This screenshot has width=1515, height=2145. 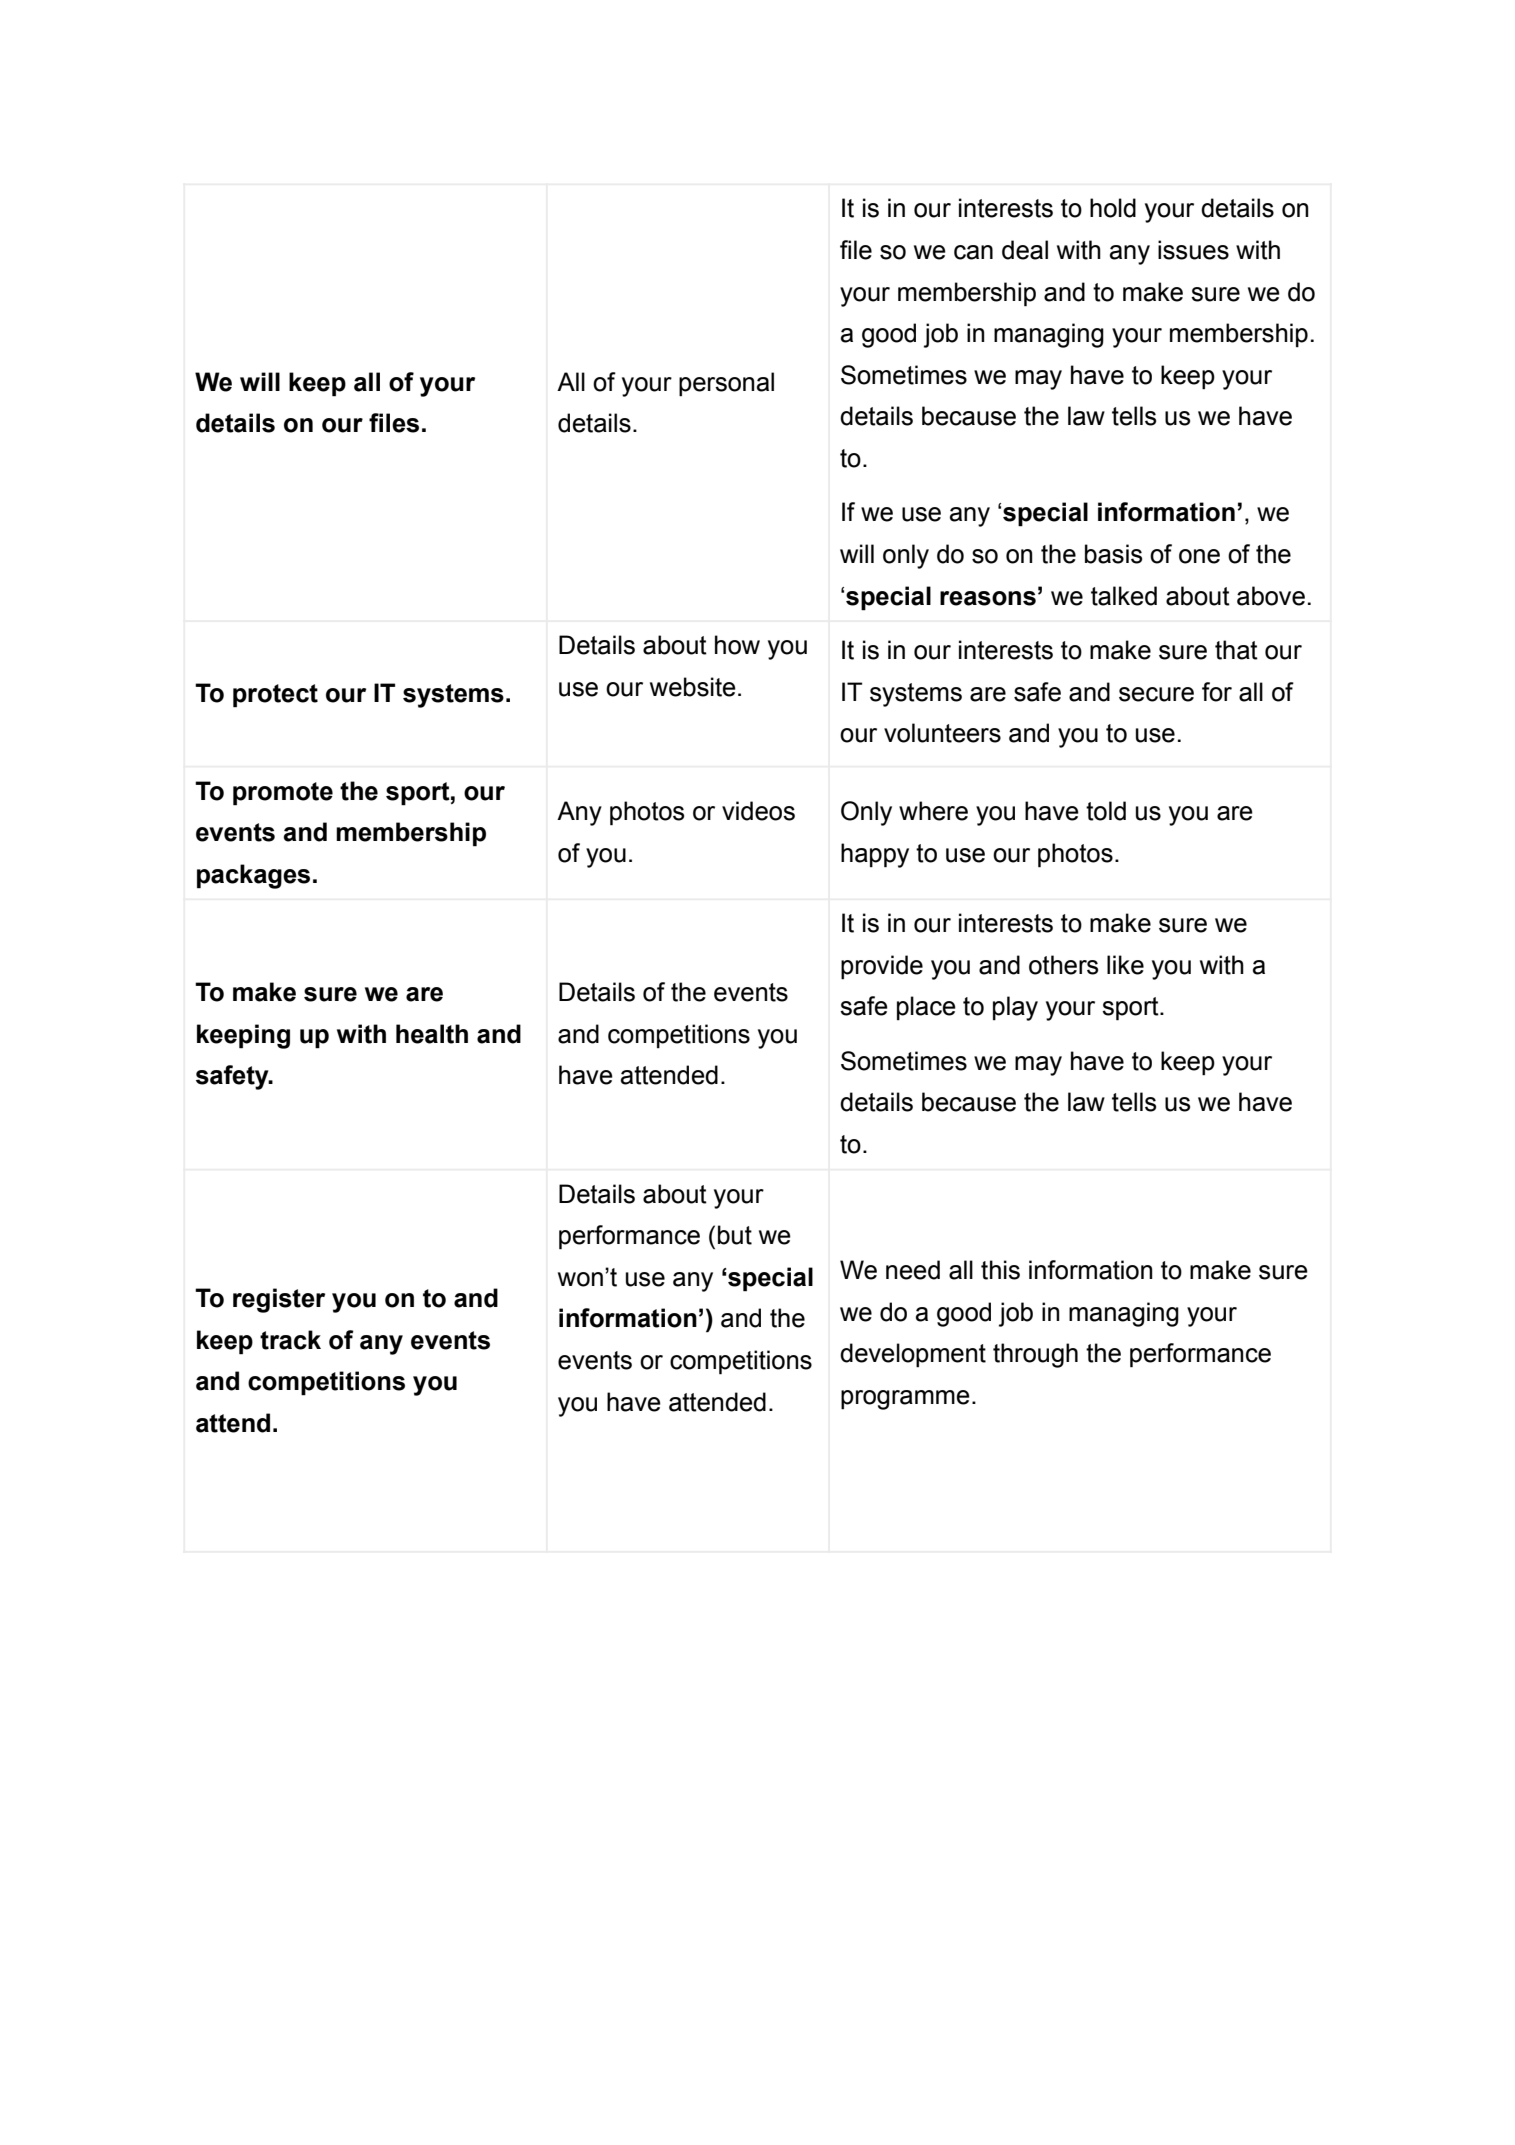 I want to click on basis, so click(x=1113, y=554).
